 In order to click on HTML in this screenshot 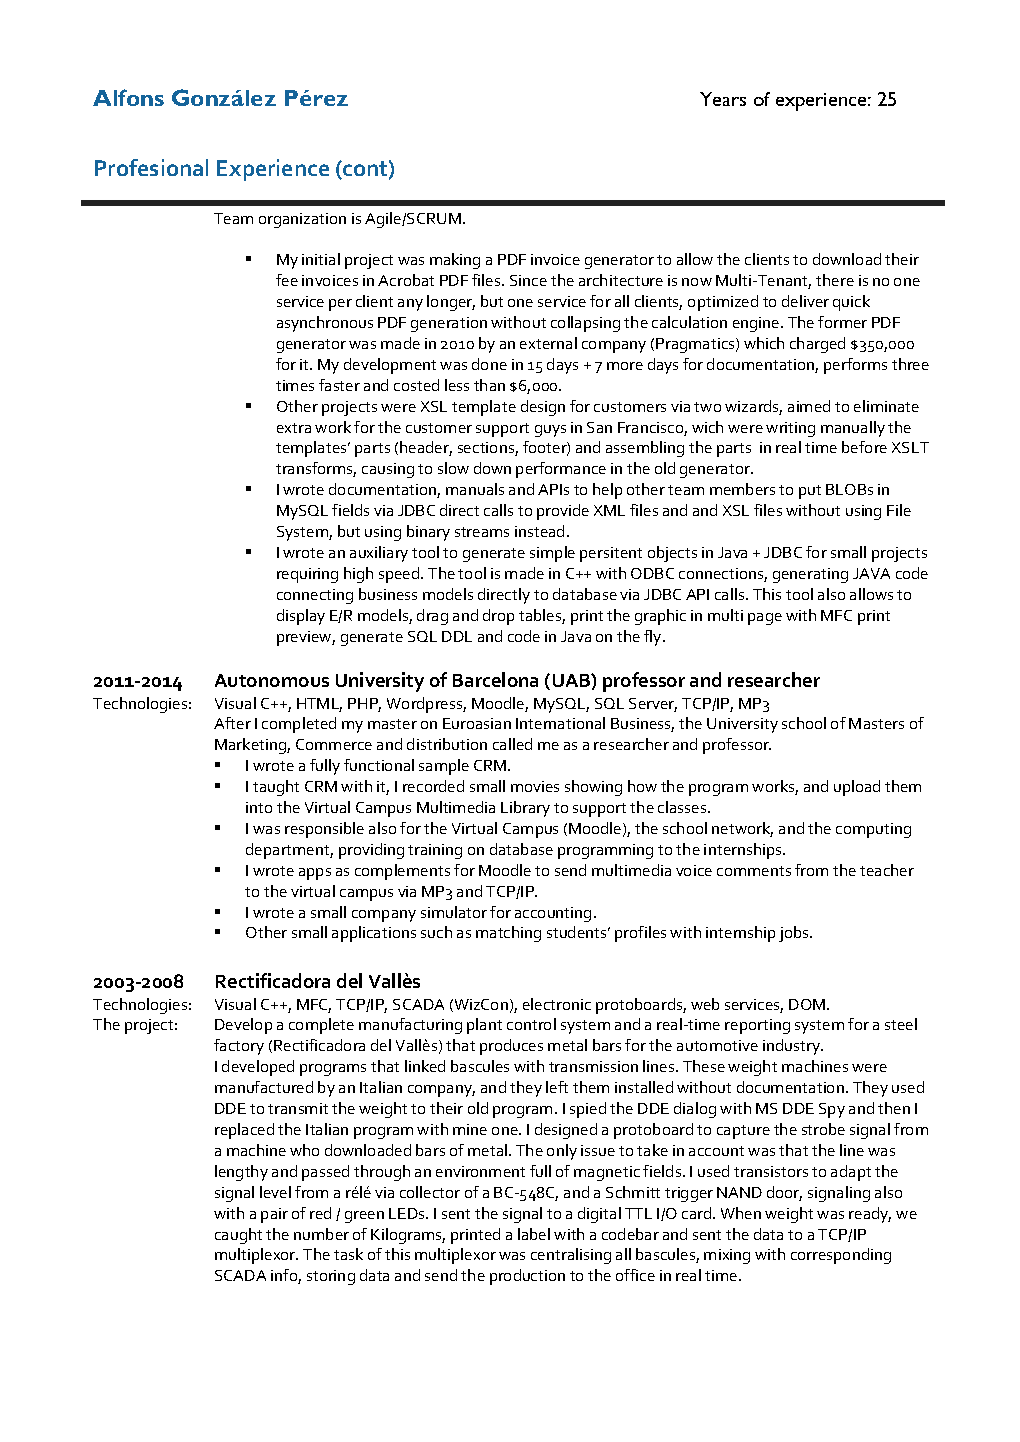, I will do `click(319, 704)`.
